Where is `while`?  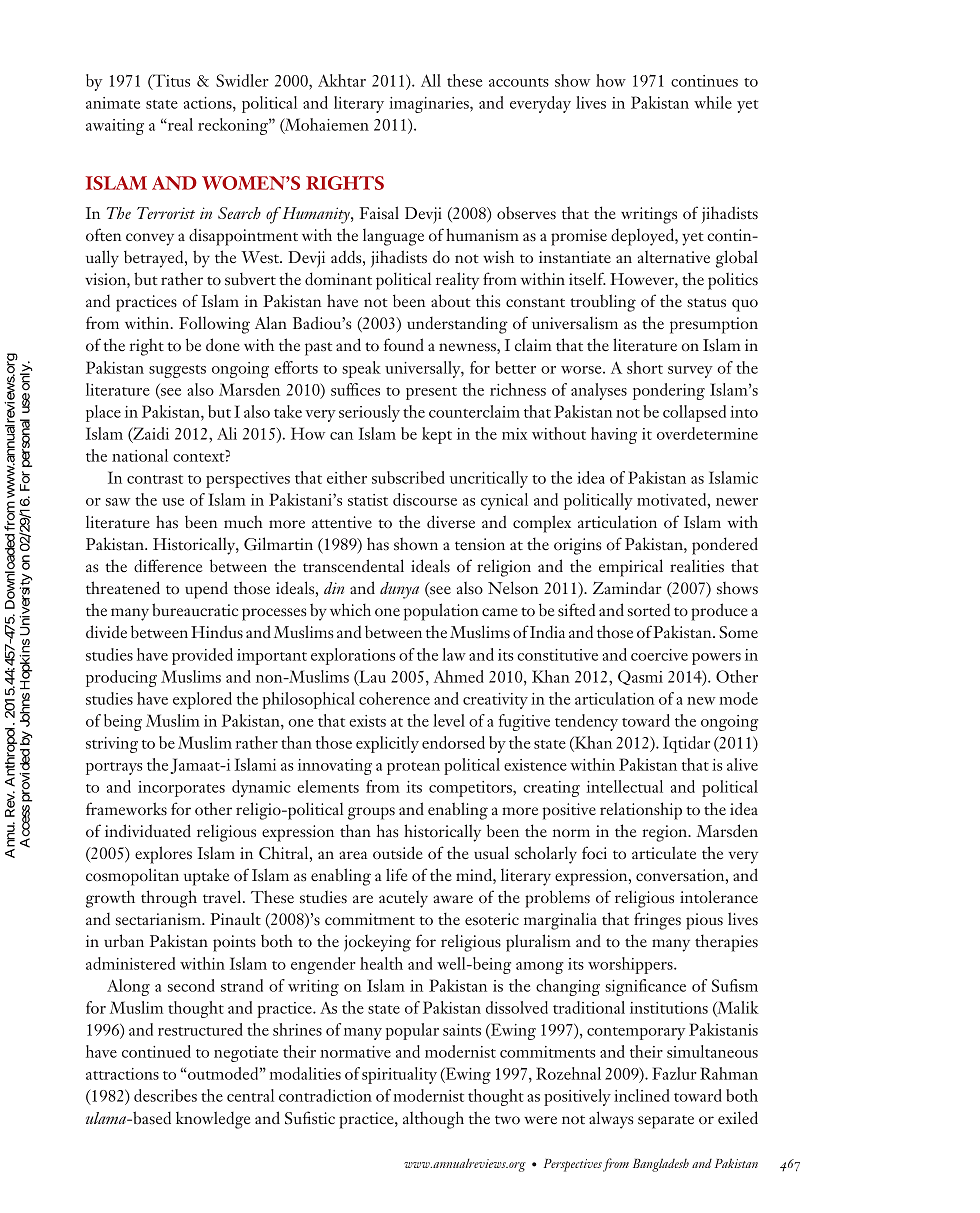
while is located at coordinates (713, 102).
